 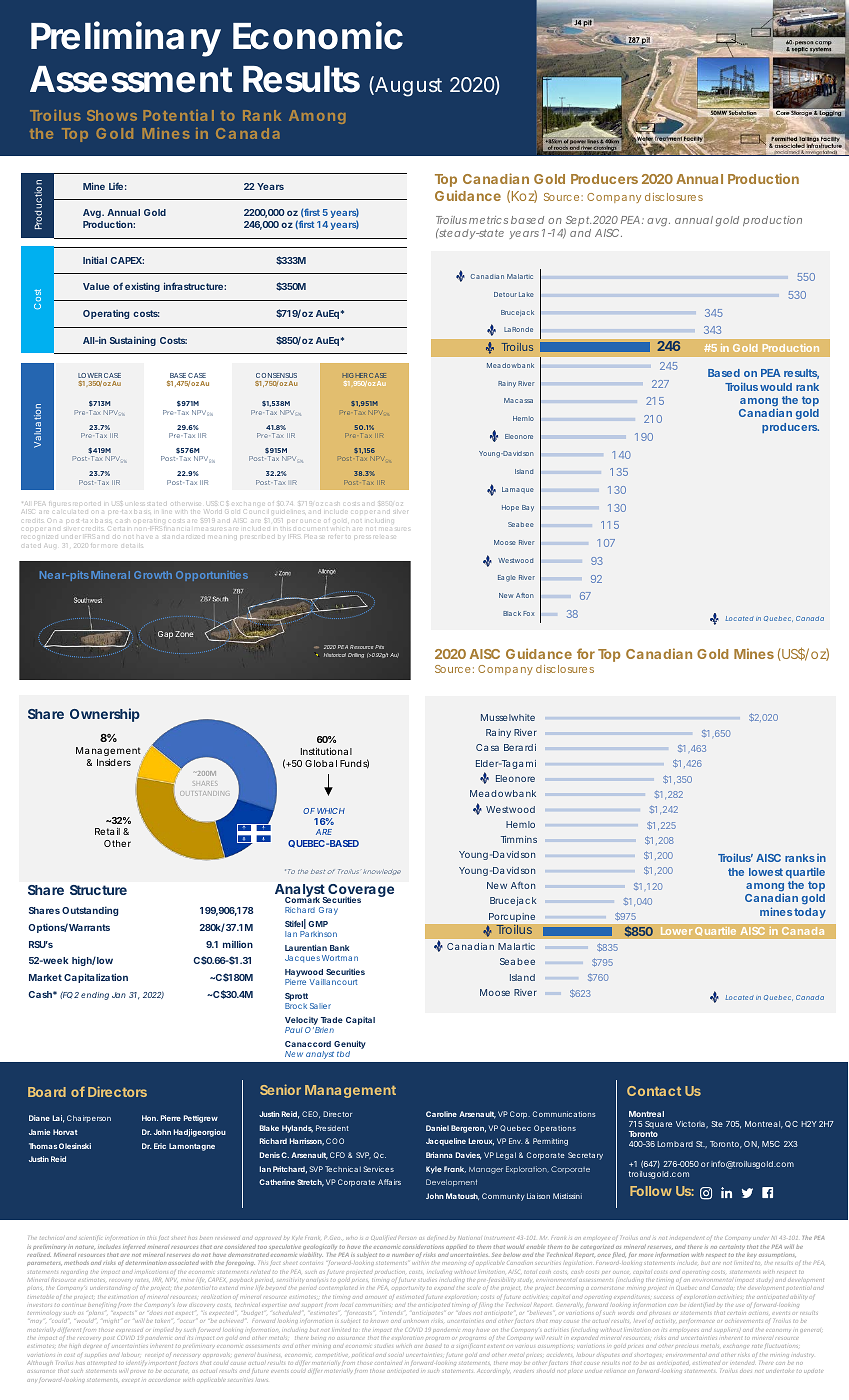 I want to click on intended, so click(x=742, y=1363).
